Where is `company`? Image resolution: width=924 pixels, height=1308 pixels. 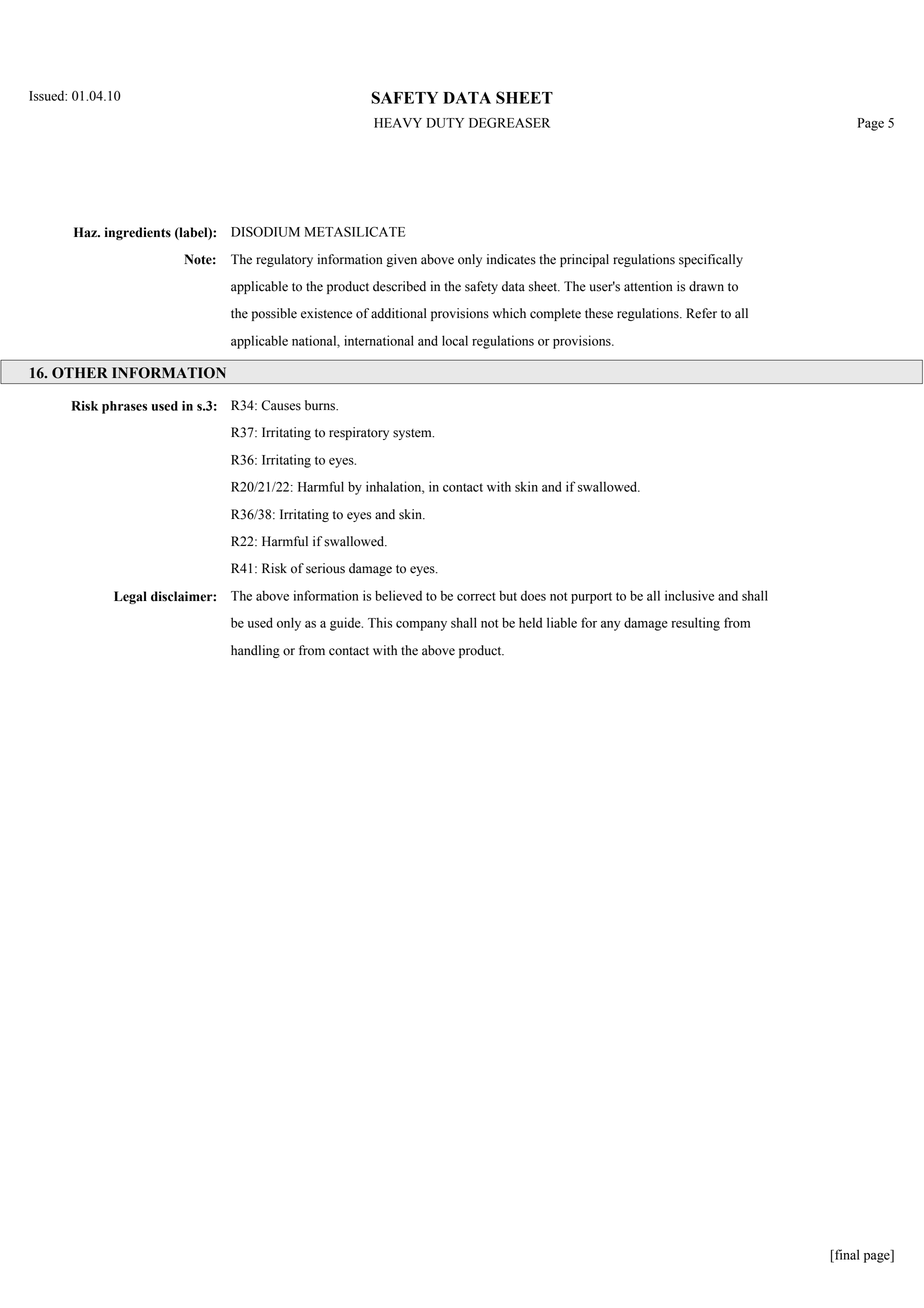
company is located at coordinates (421, 626).
